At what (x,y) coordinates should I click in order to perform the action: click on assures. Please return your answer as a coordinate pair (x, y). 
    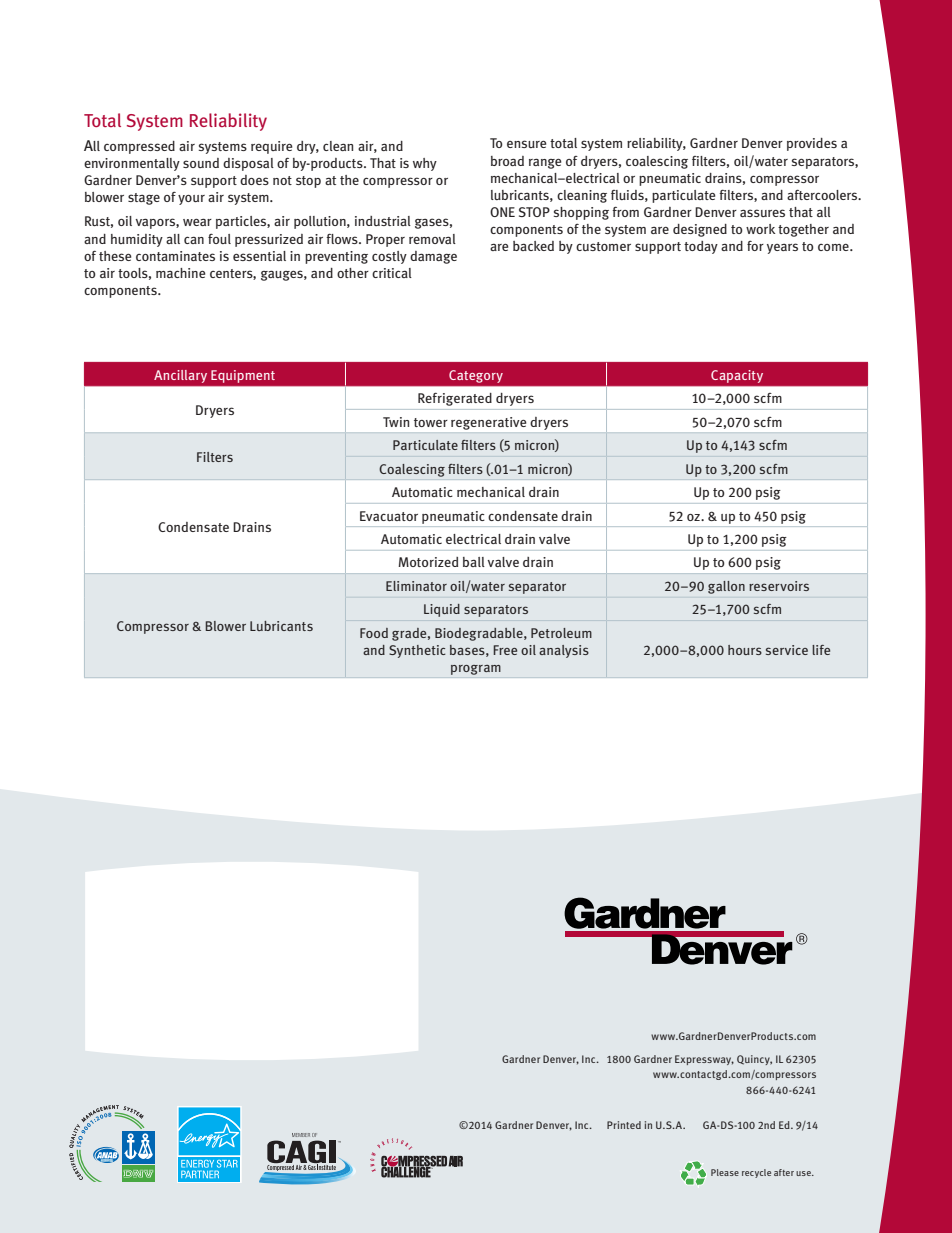
    Looking at the image, I should click on (762, 213).
